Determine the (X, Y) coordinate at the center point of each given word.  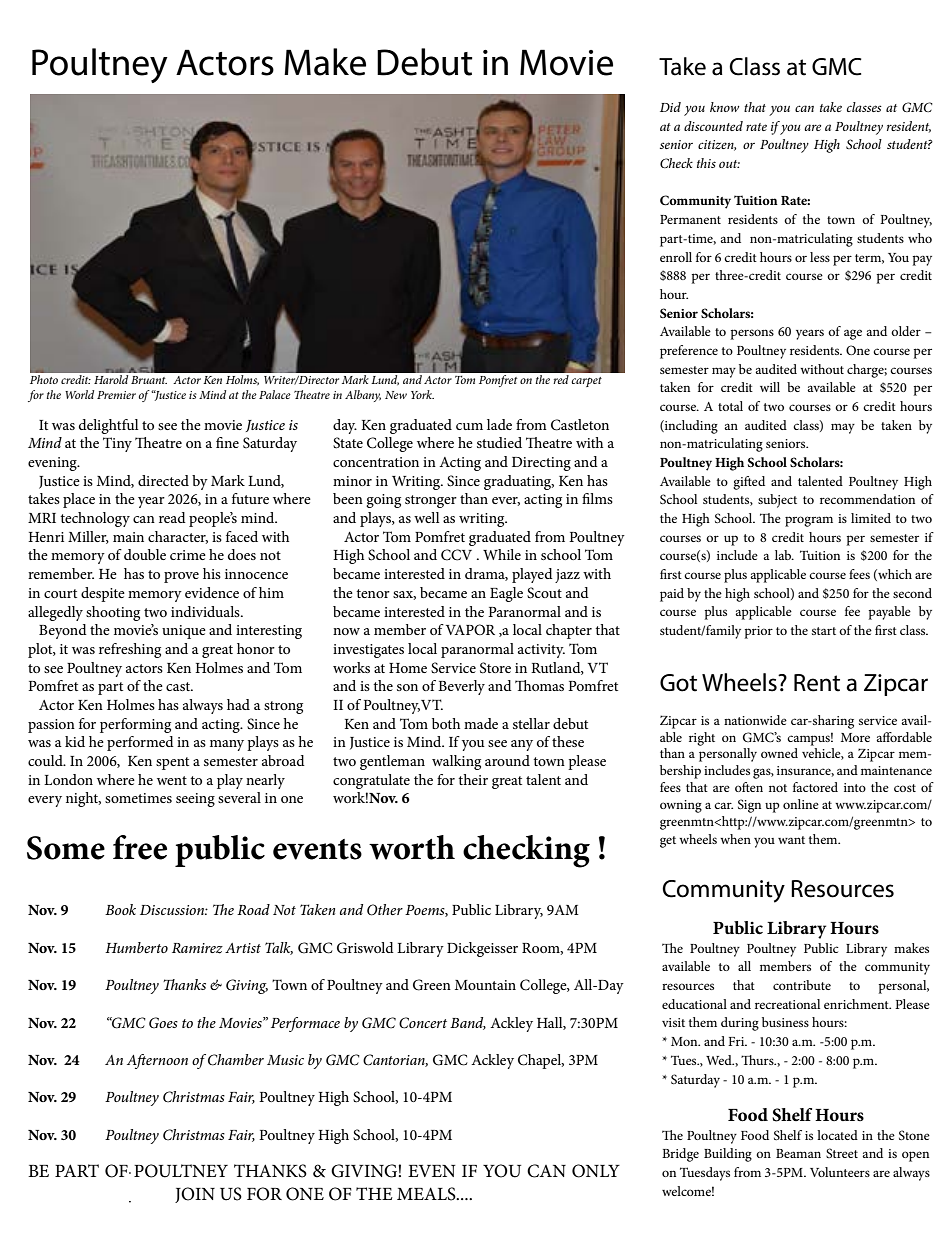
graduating (519, 482)
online (801, 804)
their (473, 779)
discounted (713, 126)
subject (777, 501)
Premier (116, 395)
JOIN (195, 1195)
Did (670, 107)
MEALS (427, 1194)
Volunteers (840, 1172)
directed (163, 480)
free (140, 847)
